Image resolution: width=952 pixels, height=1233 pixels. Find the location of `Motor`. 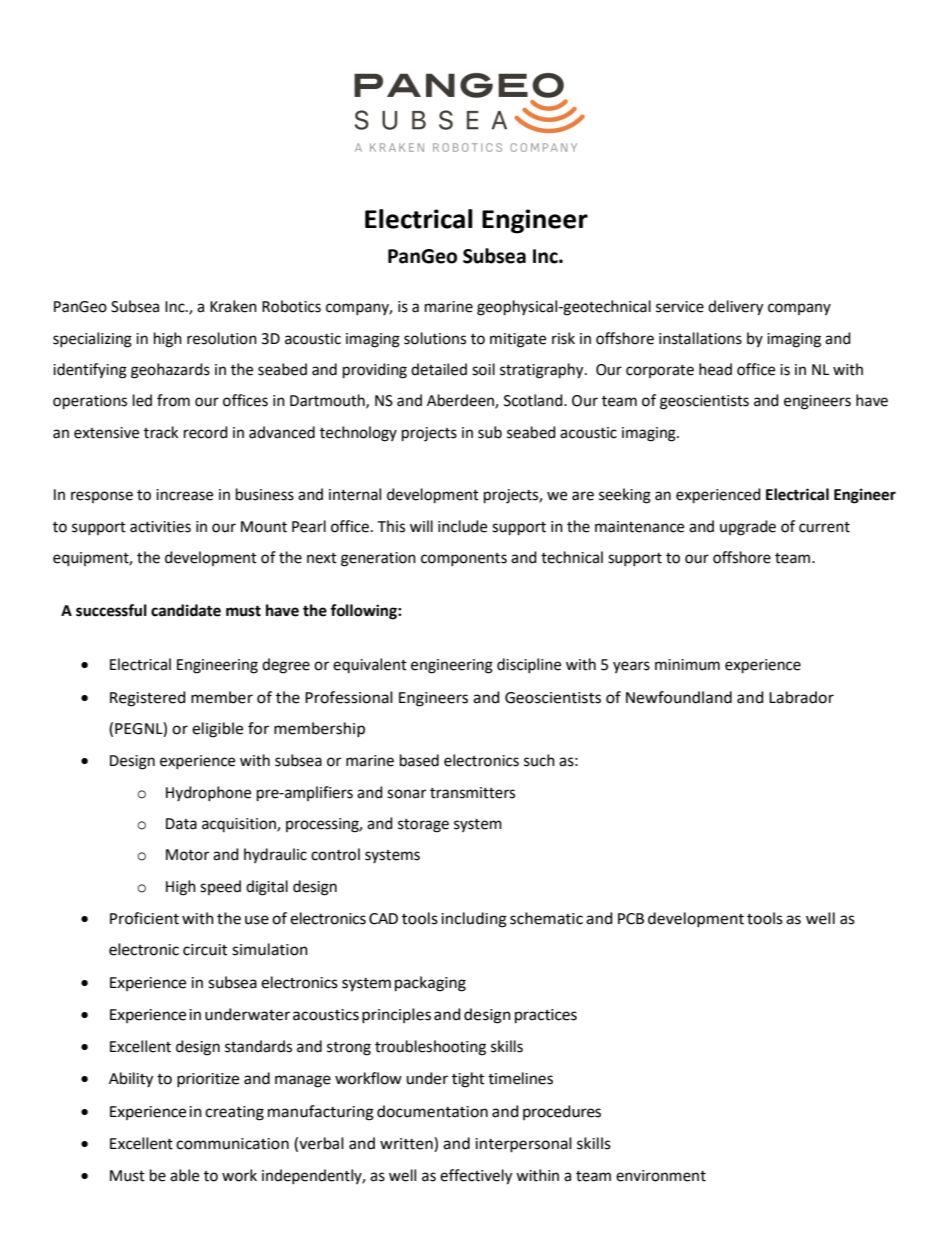

Motor is located at coordinates (187, 855).
